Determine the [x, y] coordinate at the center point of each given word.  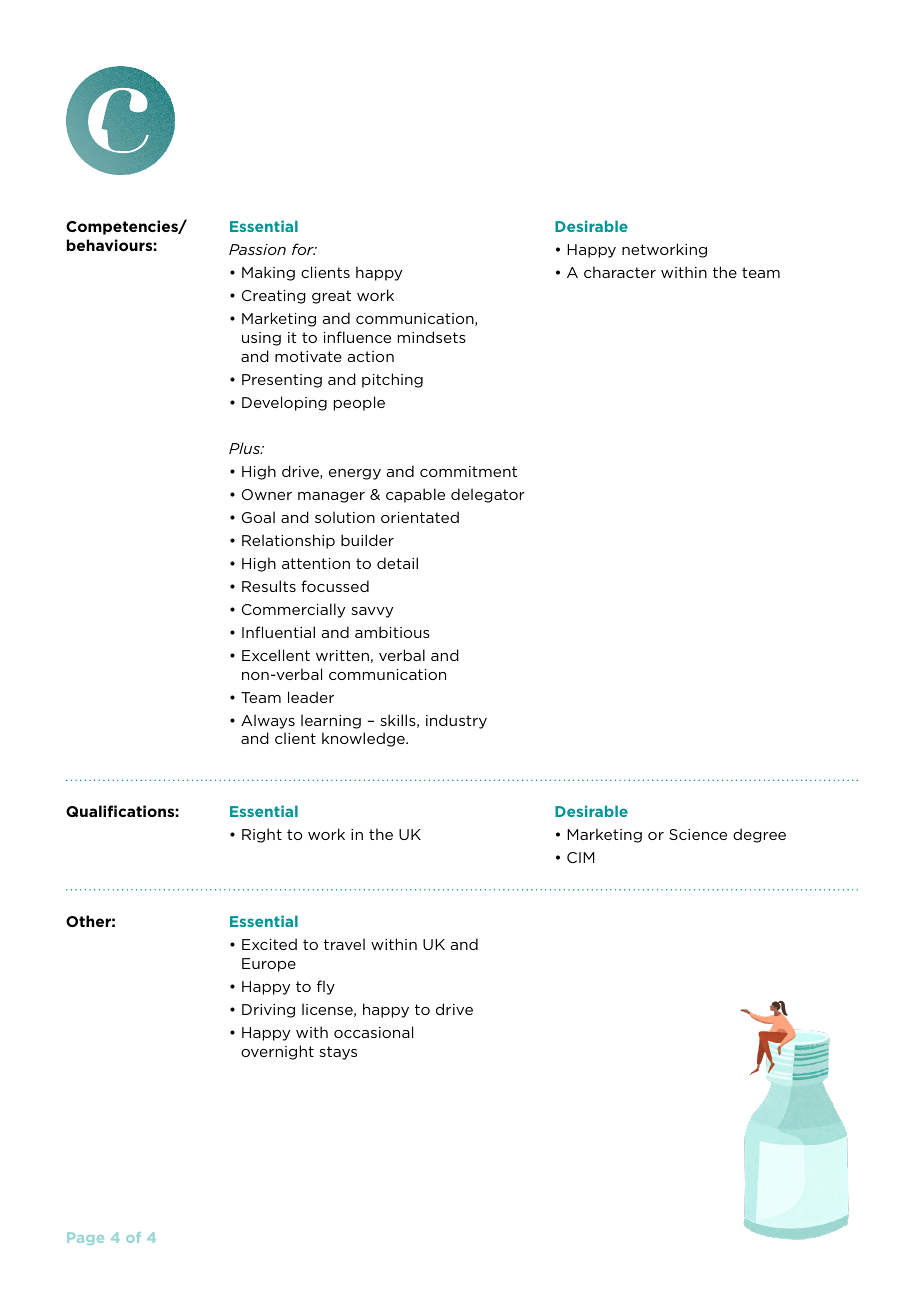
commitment [468, 471]
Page [85, 1238]
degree [759, 835]
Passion [257, 249]
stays [338, 1053]
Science [698, 834]
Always [268, 721]
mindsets [432, 337]
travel [344, 944]
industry [456, 721]
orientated [420, 517]
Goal [258, 517]
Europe [269, 965]
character [620, 272]
